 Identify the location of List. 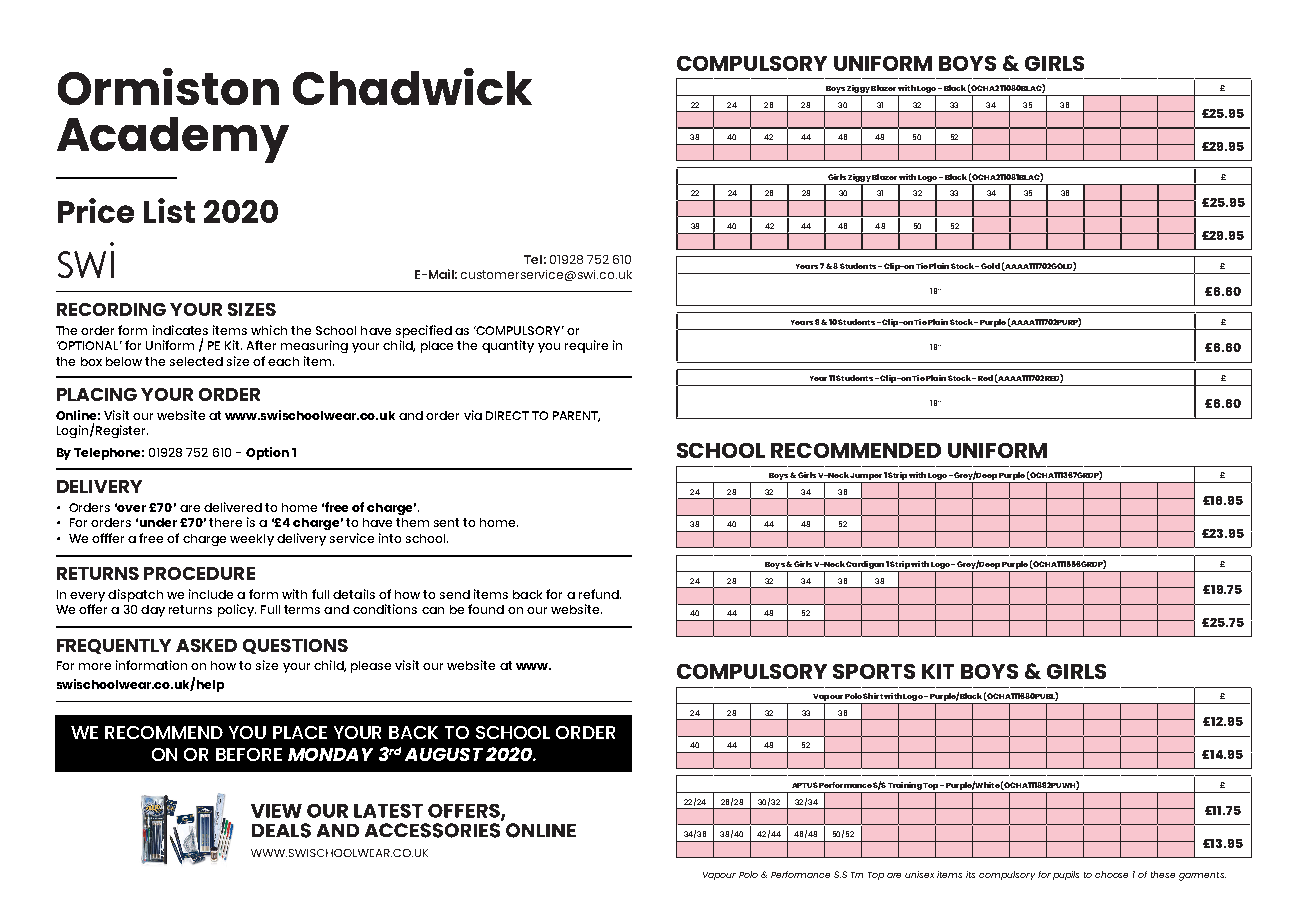
(169, 210).
